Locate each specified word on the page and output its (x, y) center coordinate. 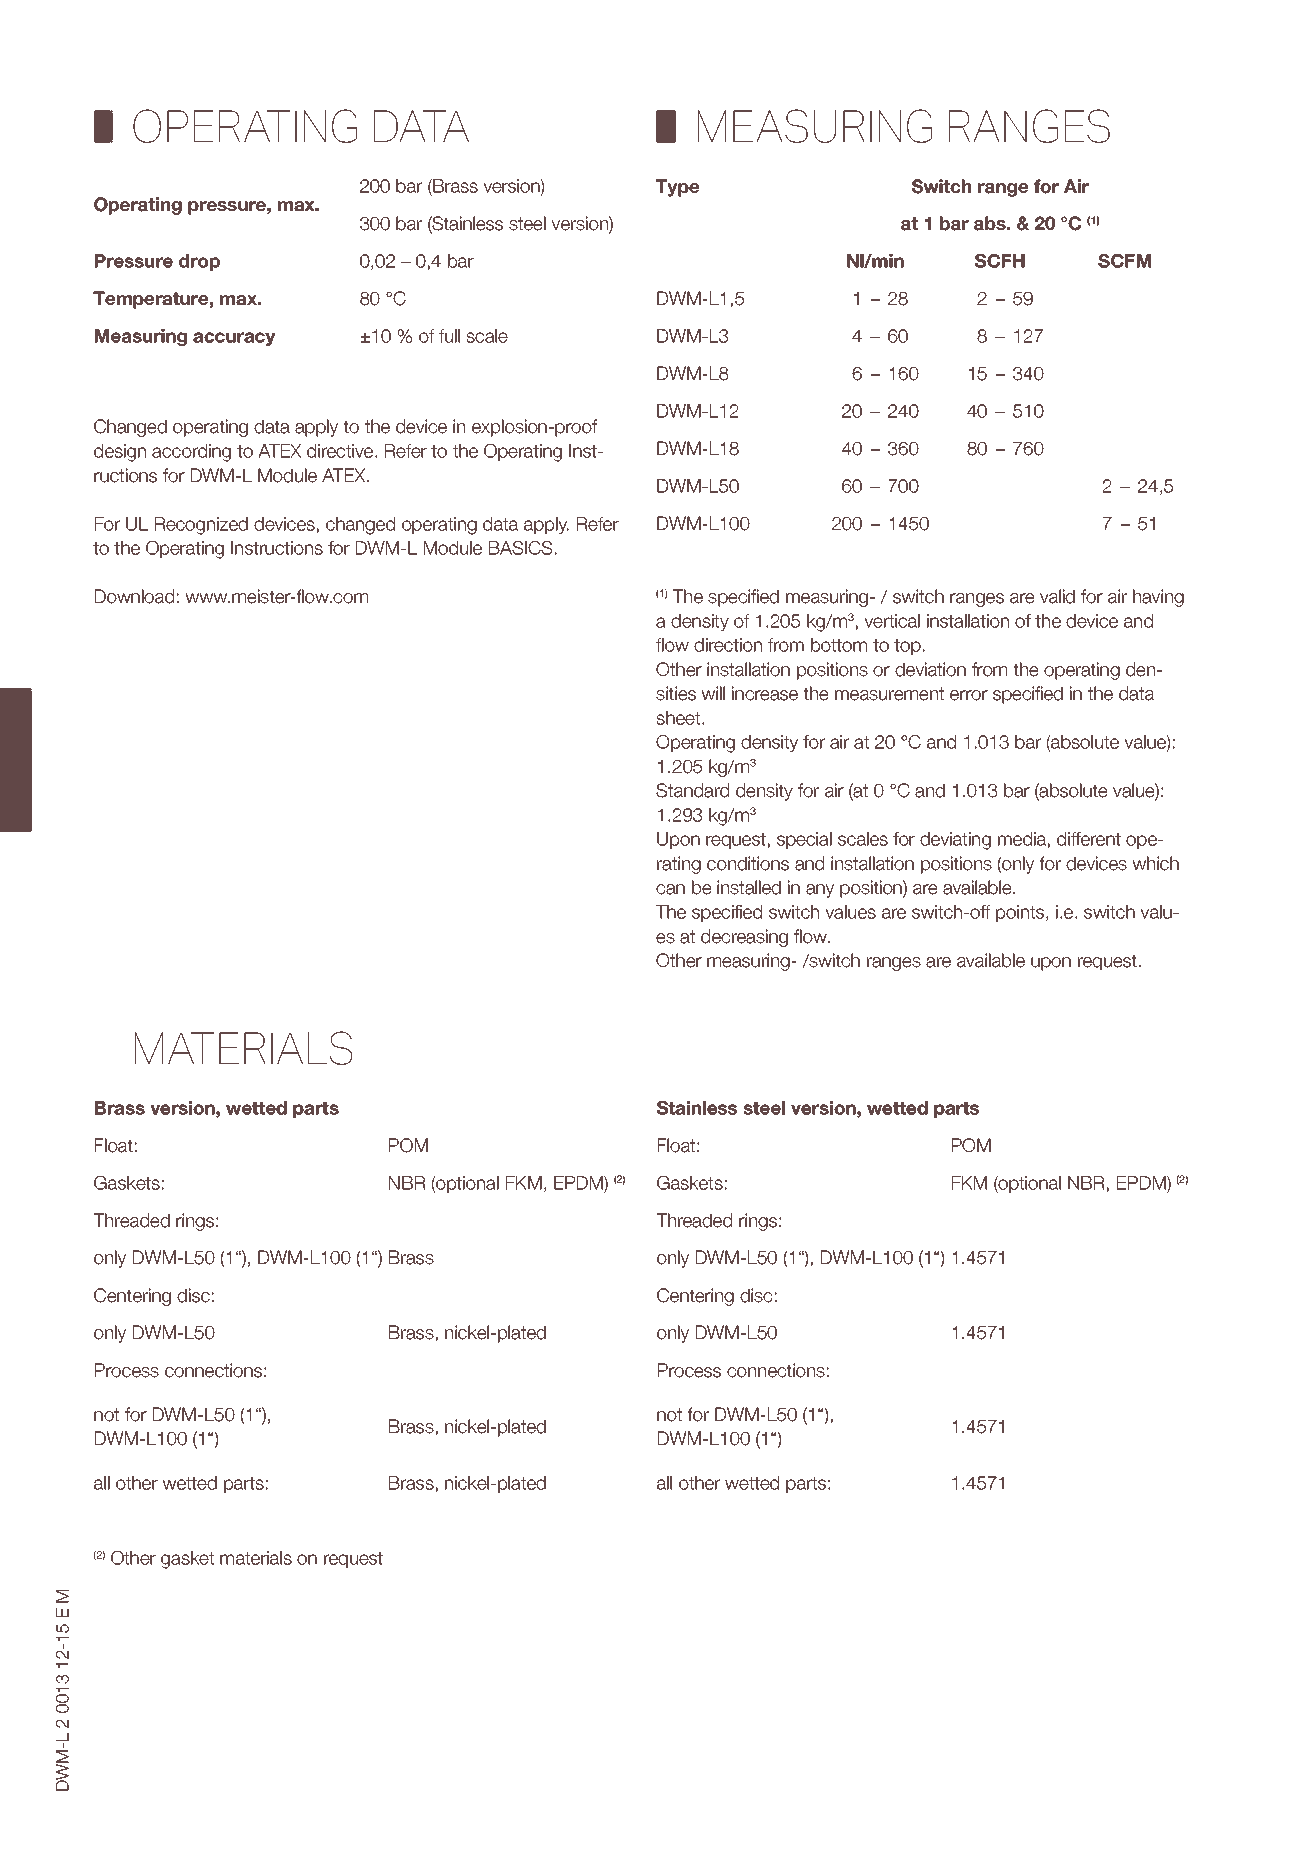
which (1156, 863)
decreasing (744, 938)
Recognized (201, 526)
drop (199, 262)
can (670, 889)
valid (1057, 596)
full (449, 336)
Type (677, 188)
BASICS (520, 548)
